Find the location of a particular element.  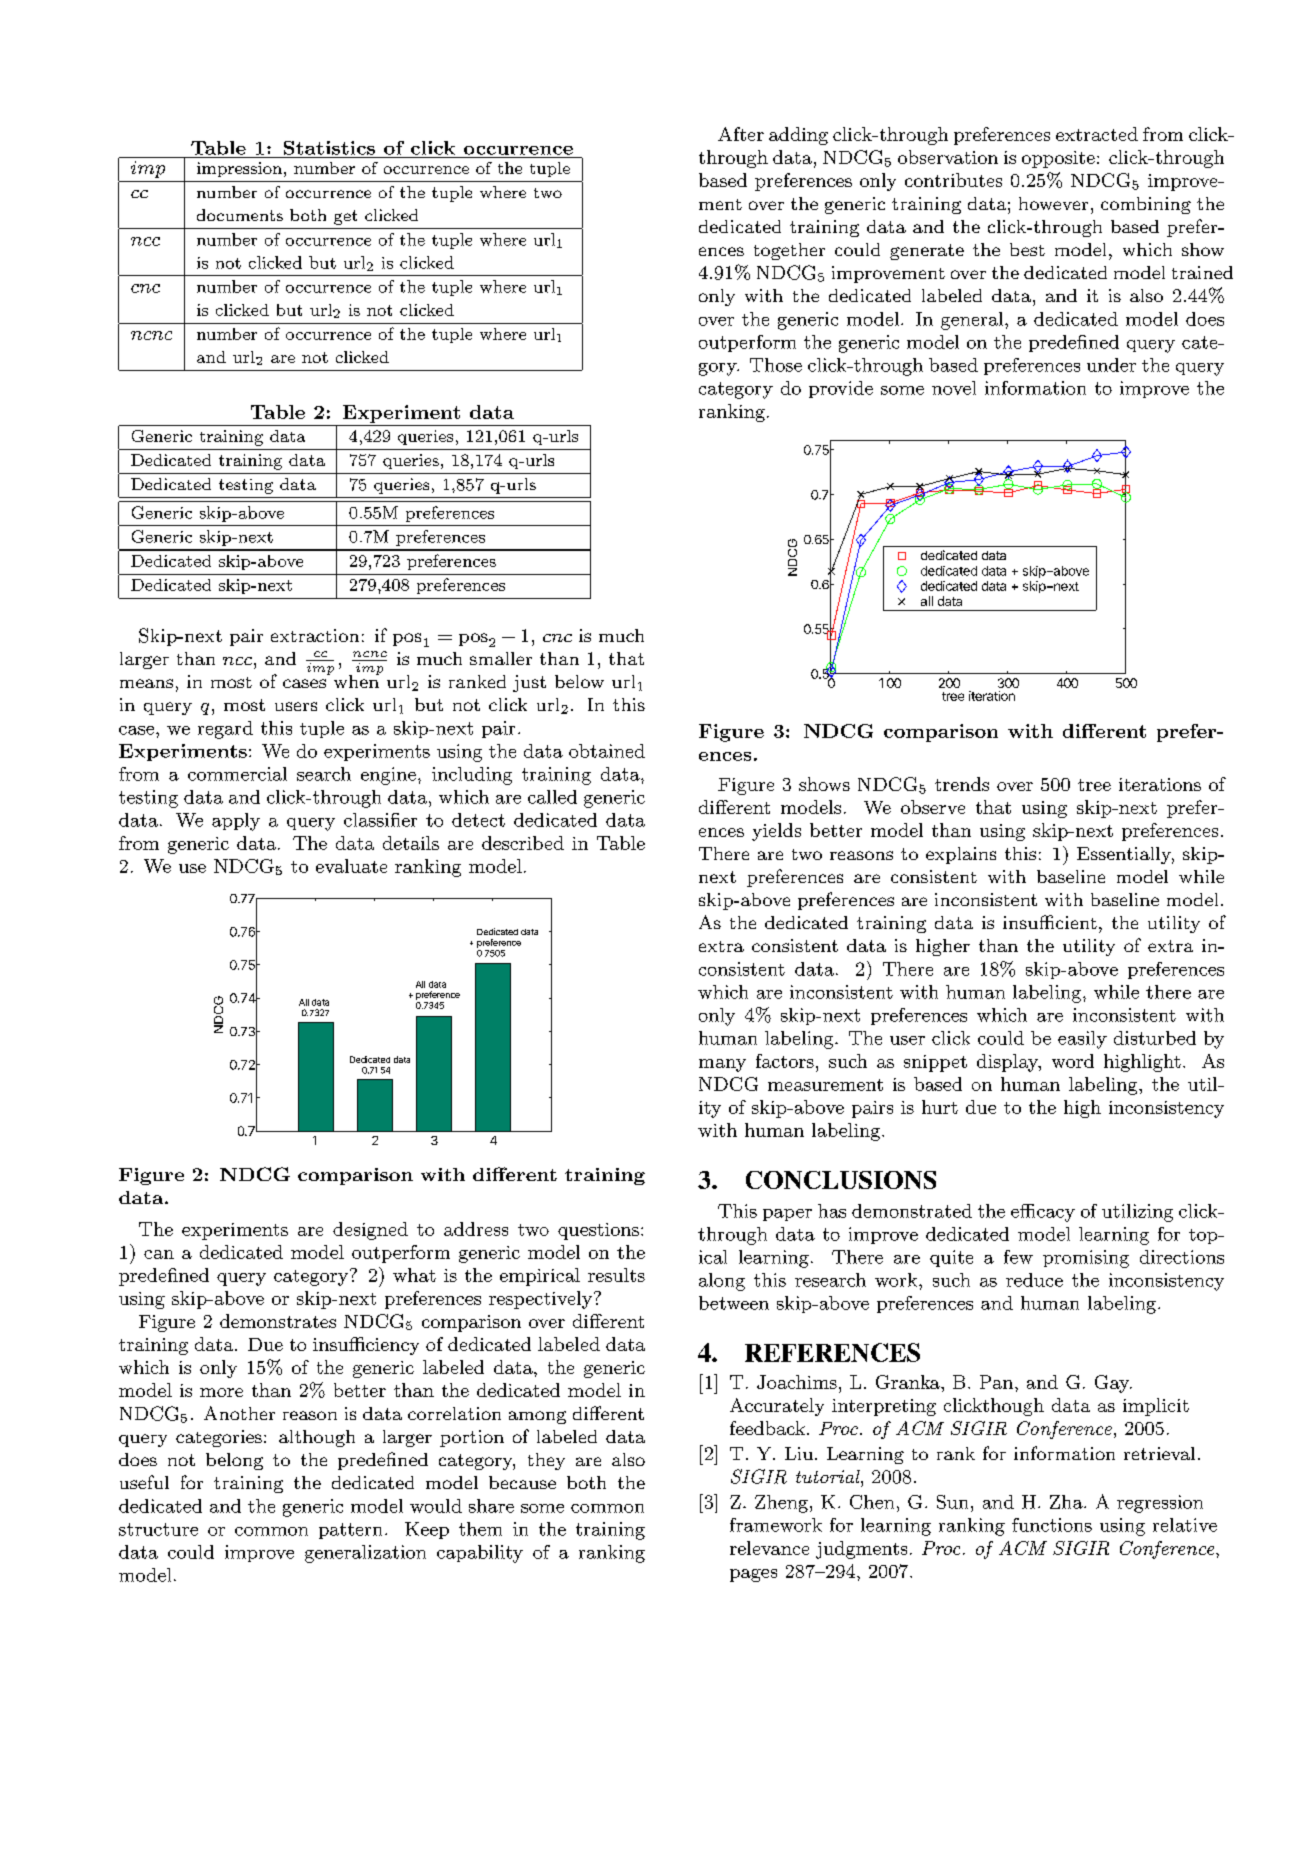

called is located at coordinates (552, 797).
